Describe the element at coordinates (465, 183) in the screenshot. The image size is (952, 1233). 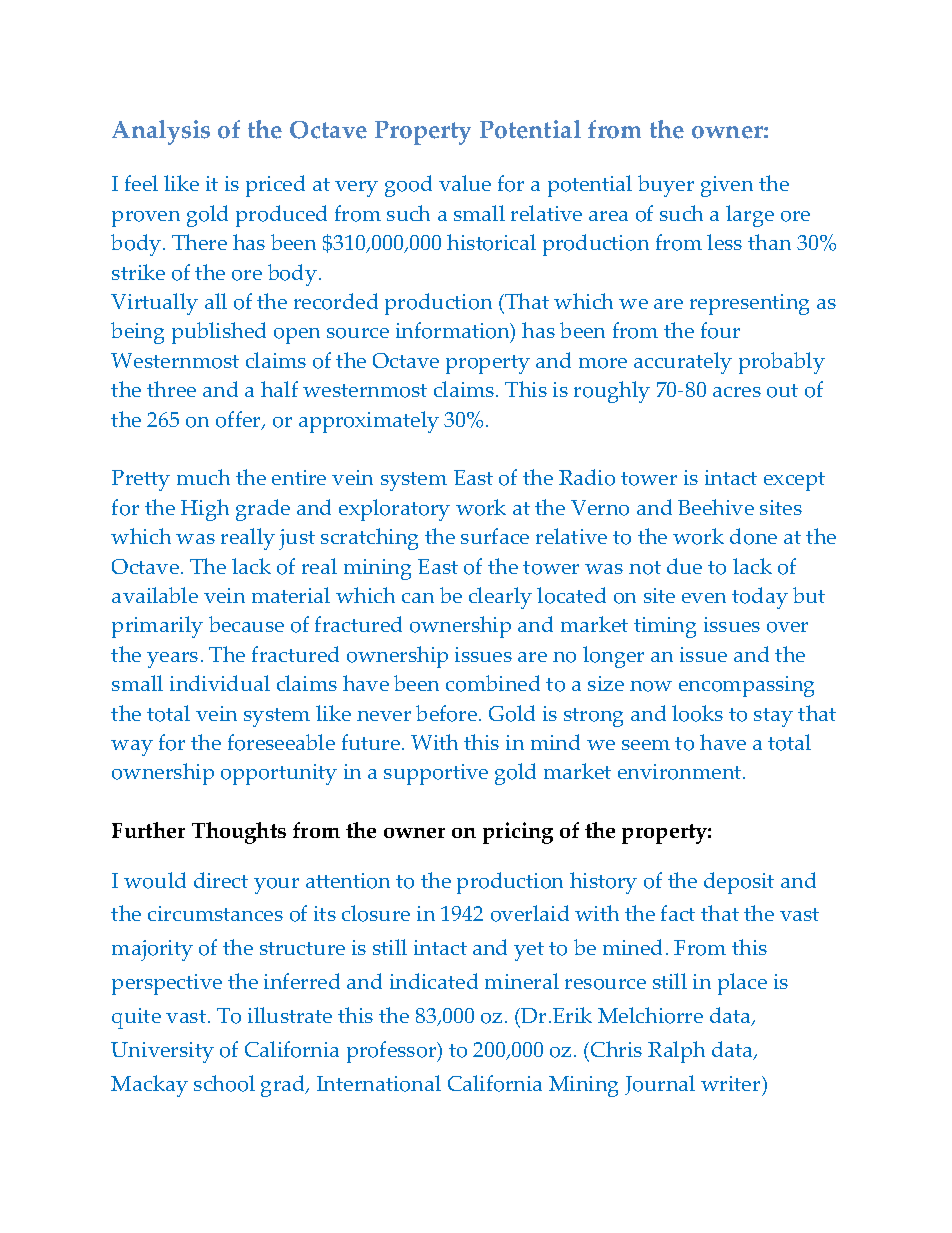
I see `value` at that location.
